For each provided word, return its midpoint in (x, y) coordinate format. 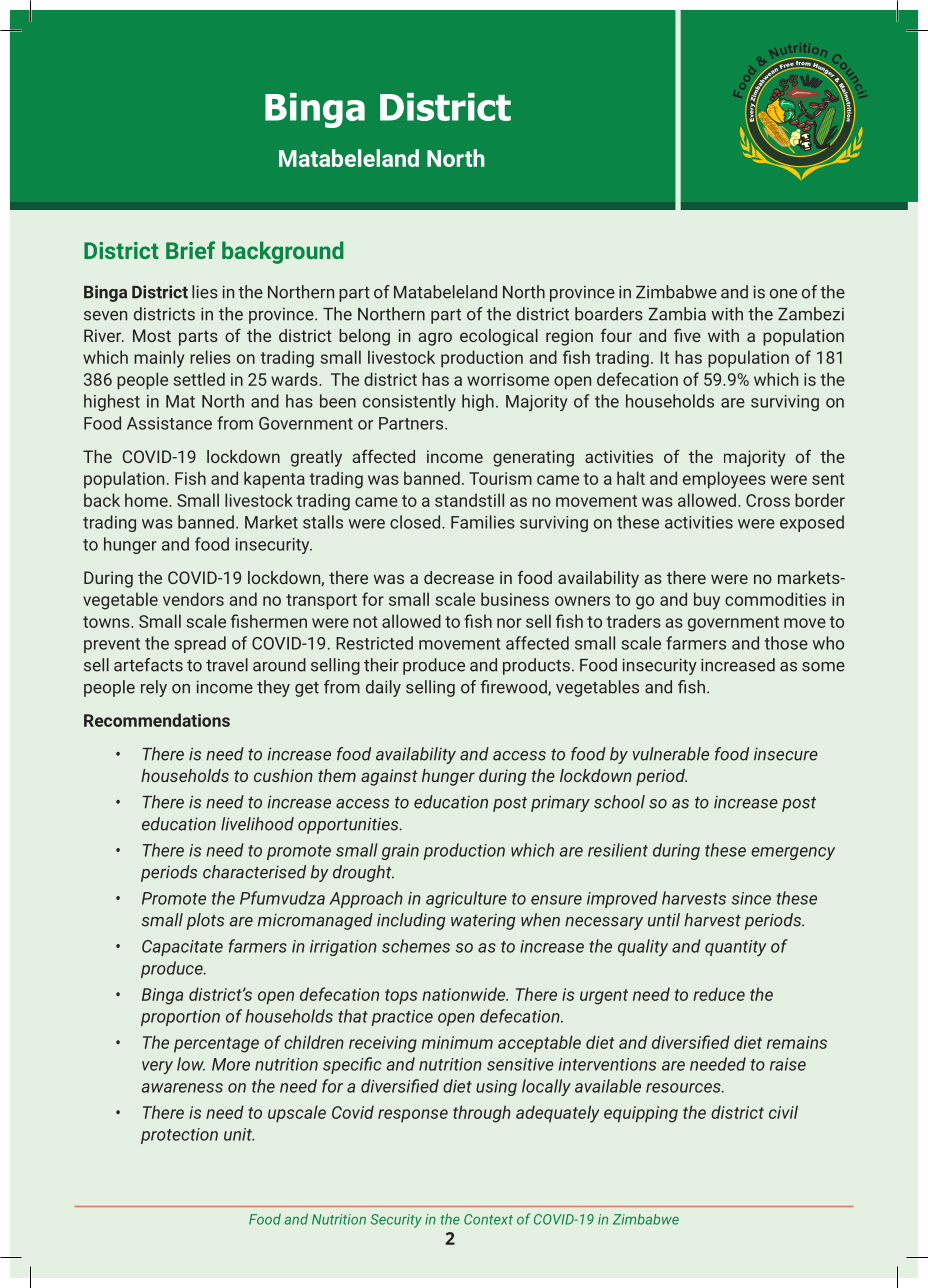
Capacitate (182, 948)
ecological (499, 337)
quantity (736, 948)
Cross (768, 500)
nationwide (465, 994)
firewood (515, 688)
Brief (190, 250)
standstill (469, 500)
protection (179, 1136)
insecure (786, 754)
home (147, 500)
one (783, 294)
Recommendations (157, 720)
